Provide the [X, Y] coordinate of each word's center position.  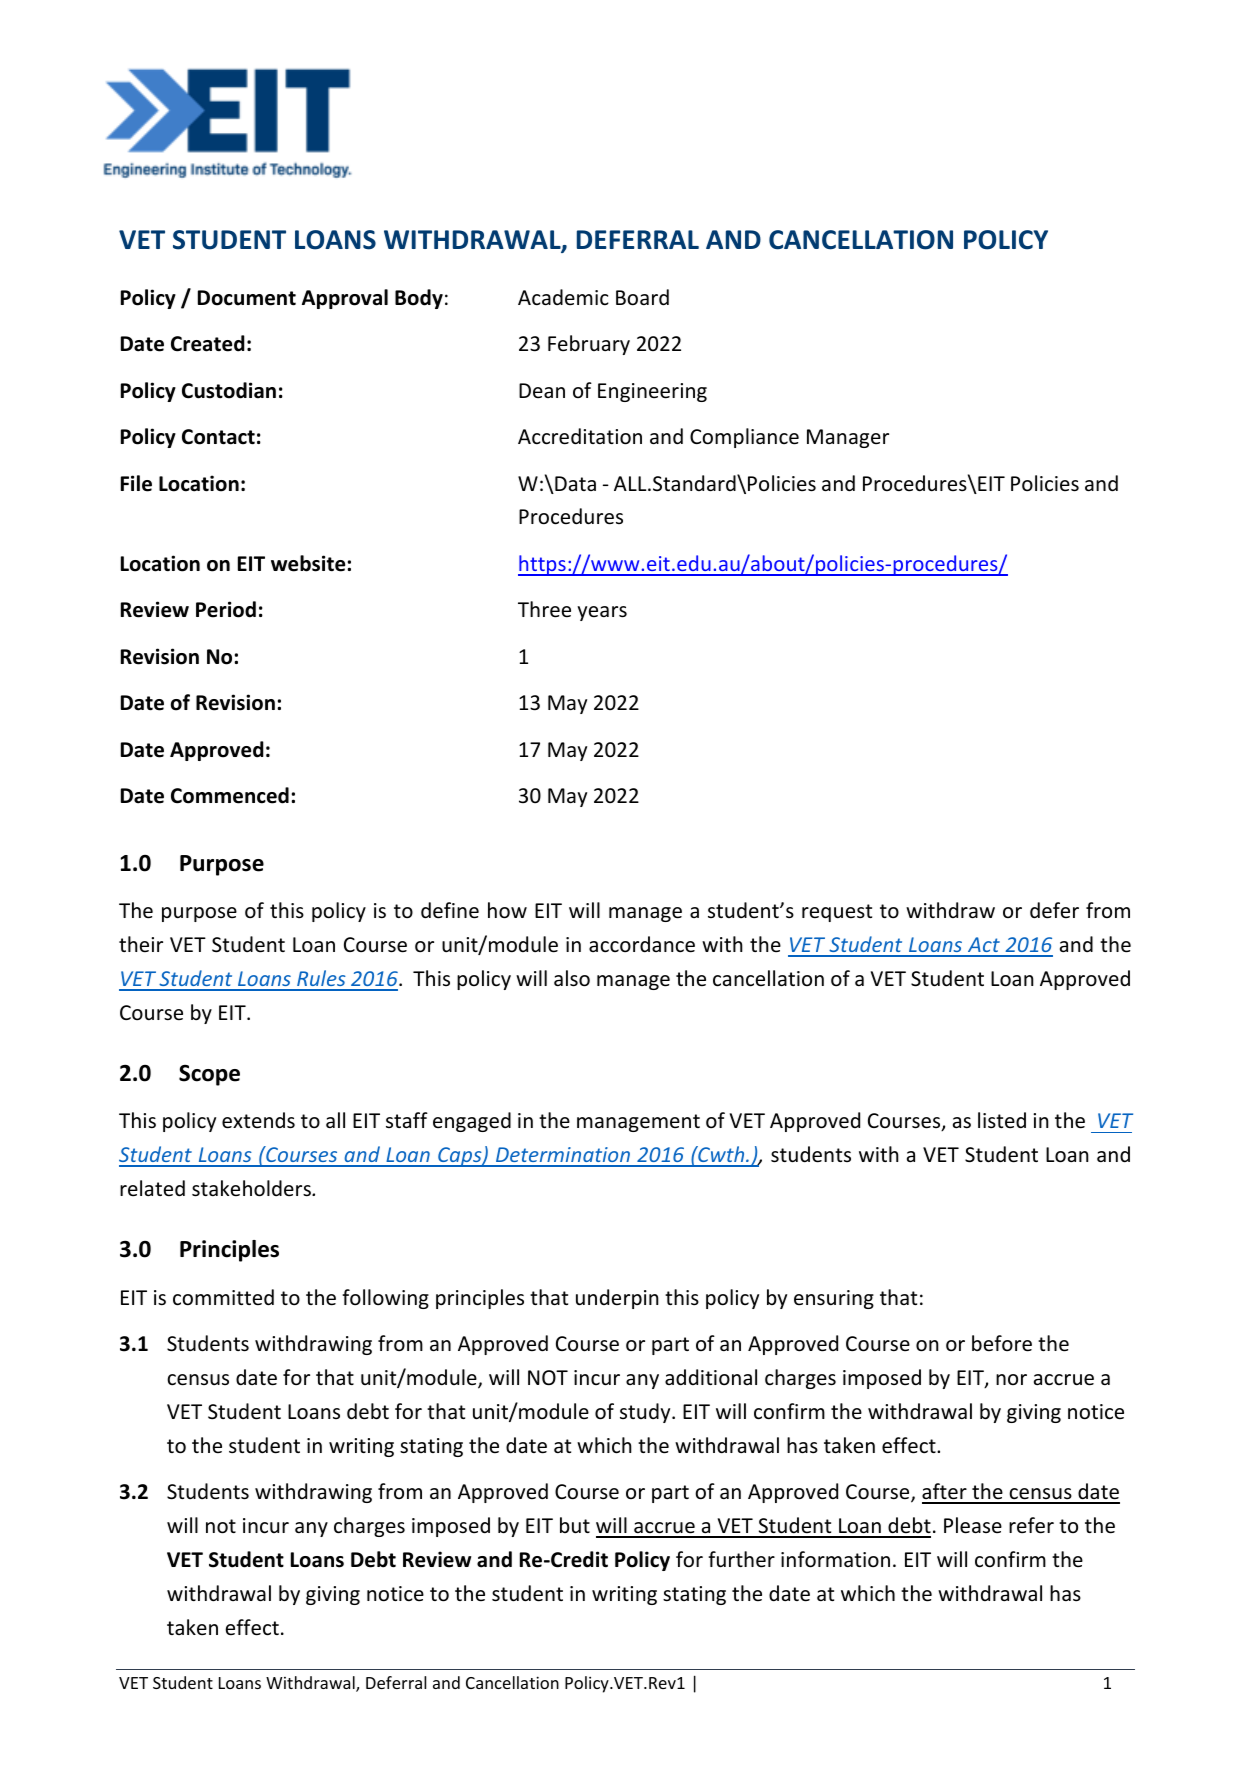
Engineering [652, 392]
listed [1002, 1120]
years [602, 613]
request [837, 913]
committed [223, 1297]
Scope [209, 1075]
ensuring [834, 1299]
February [589, 345]
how [507, 910]
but [575, 1525]
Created [208, 343]
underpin [617, 1299]
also [572, 978]
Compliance [744, 438]
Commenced [230, 795]
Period [226, 609]
